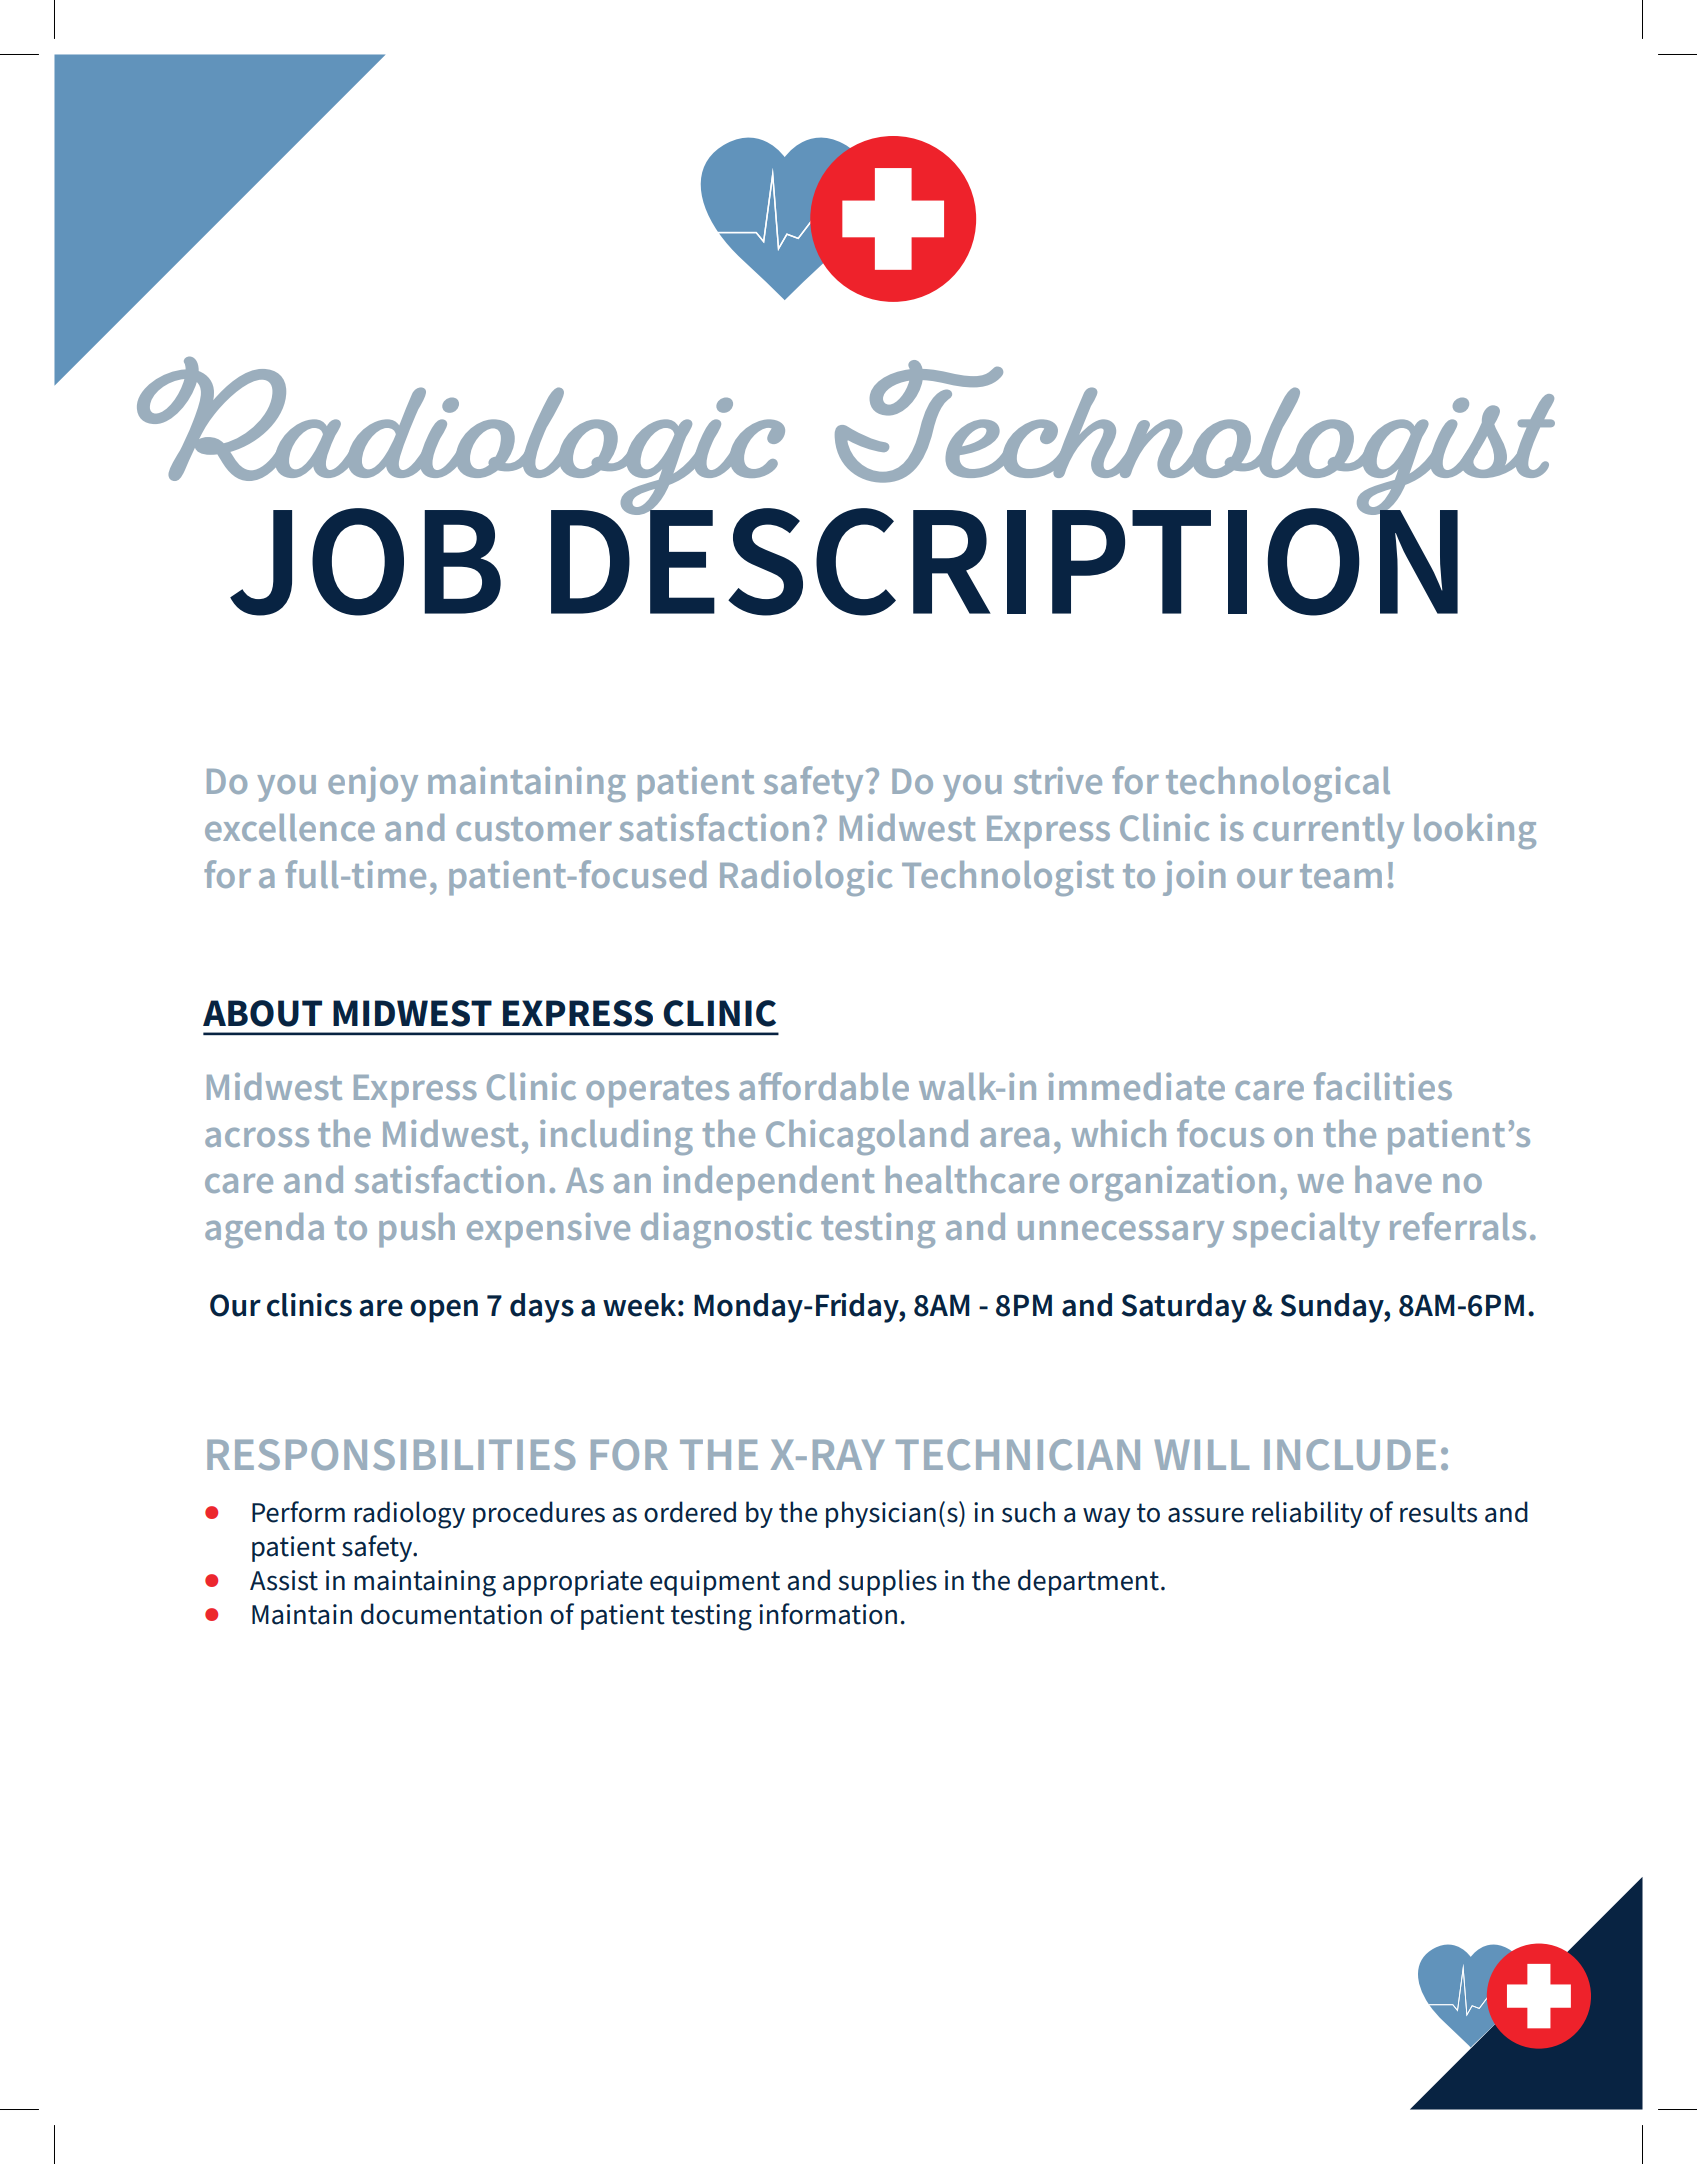 Image resolution: width=1697 pixels, height=2164 pixels. I want to click on excellence, so click(290, 827).
